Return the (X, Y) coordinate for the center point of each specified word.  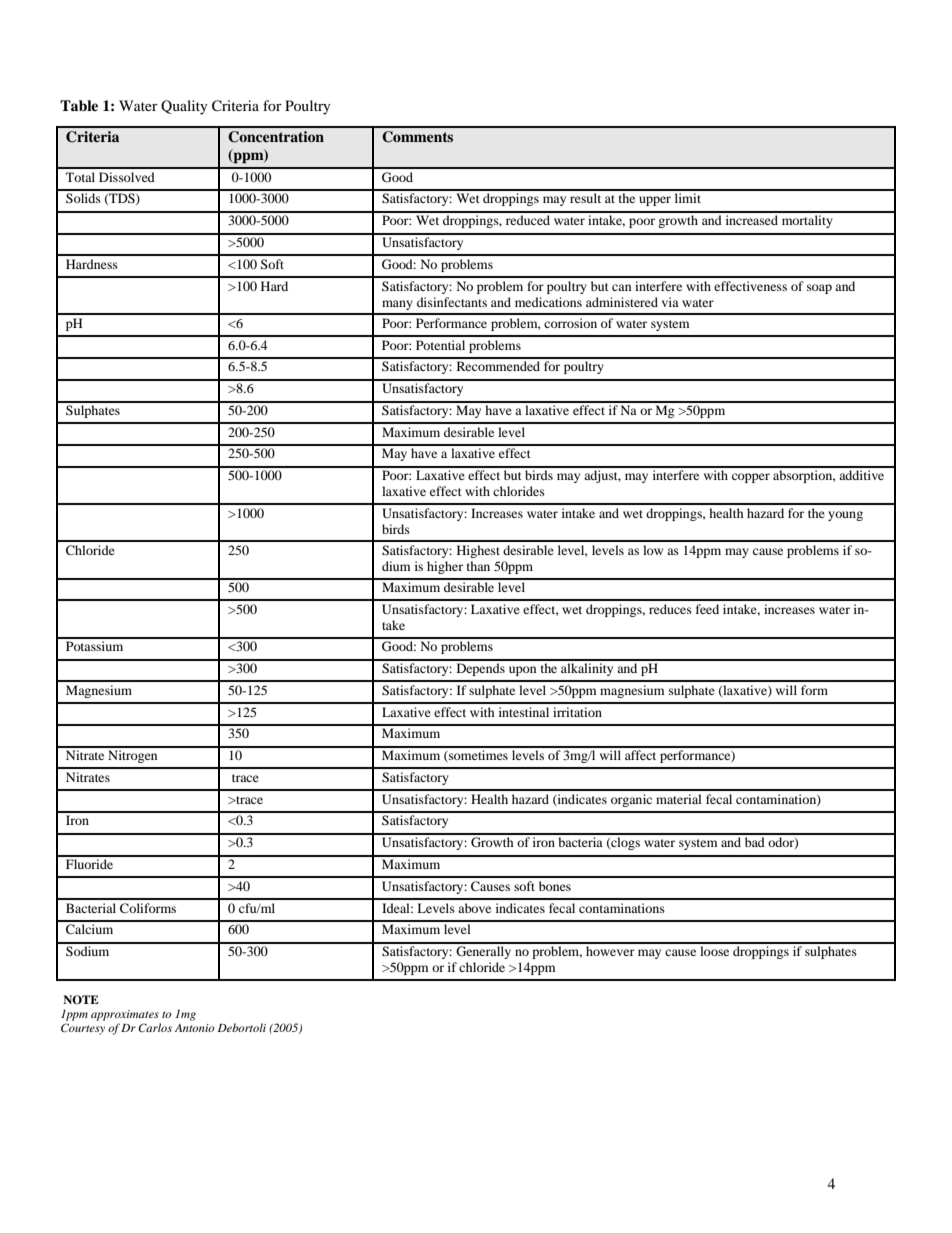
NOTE (81, 999)
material (679, 799)
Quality (184, 107)
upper (655, 201)
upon (522, 671)
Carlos (155, 1027)
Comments (417, 137)
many (397, 305)
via (670, 302)
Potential (440, 345)
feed (707, 609)
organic (631, 800)
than (478, 566)
